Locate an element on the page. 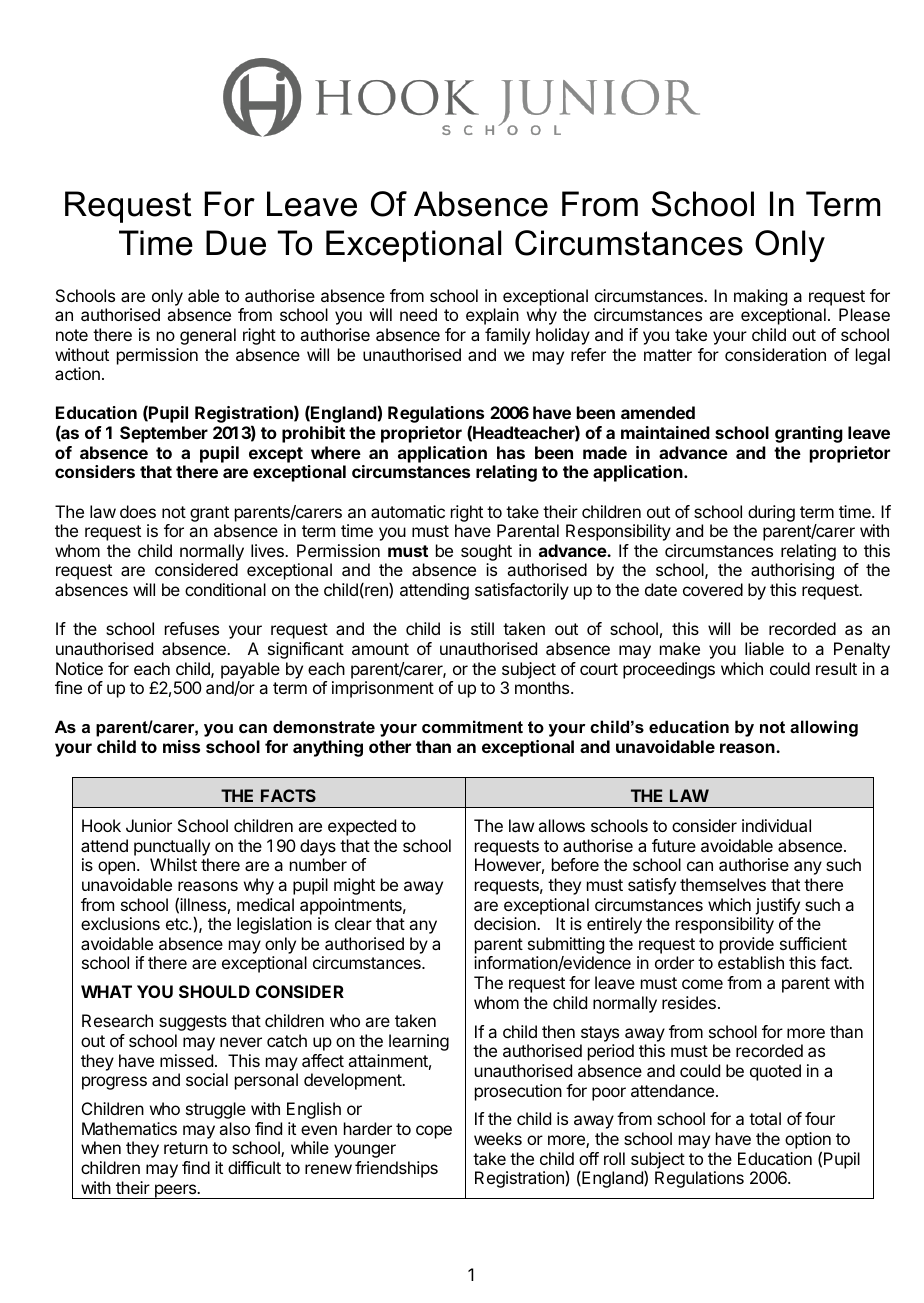 The width and height of the image is (924, 1303). decision is located at coordinates (506, 923).
